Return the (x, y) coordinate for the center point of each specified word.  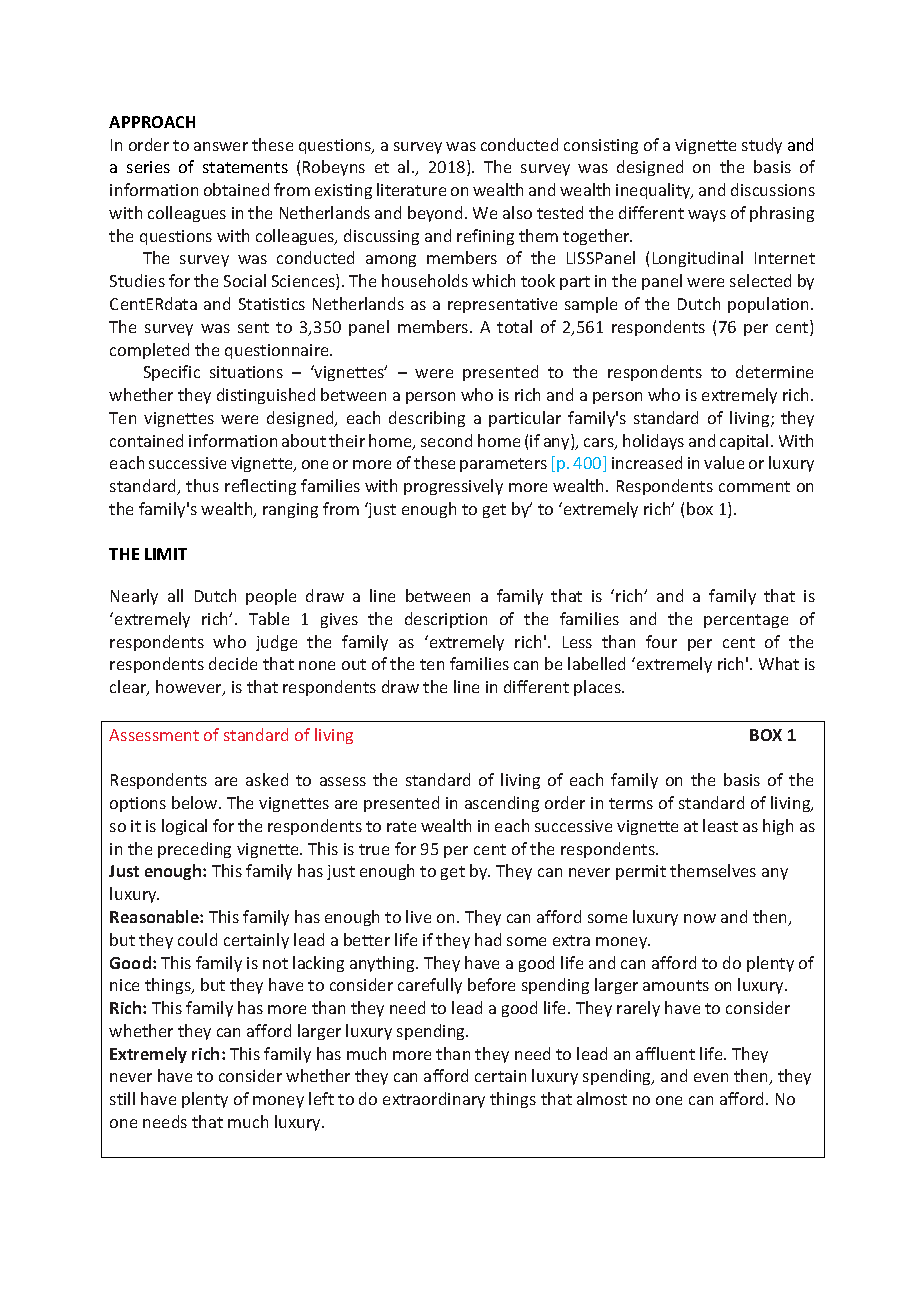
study (762, 146)
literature (411, 189)
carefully (430, 986)
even (711, 1077)
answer (221, 146)
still (122, 1098)
